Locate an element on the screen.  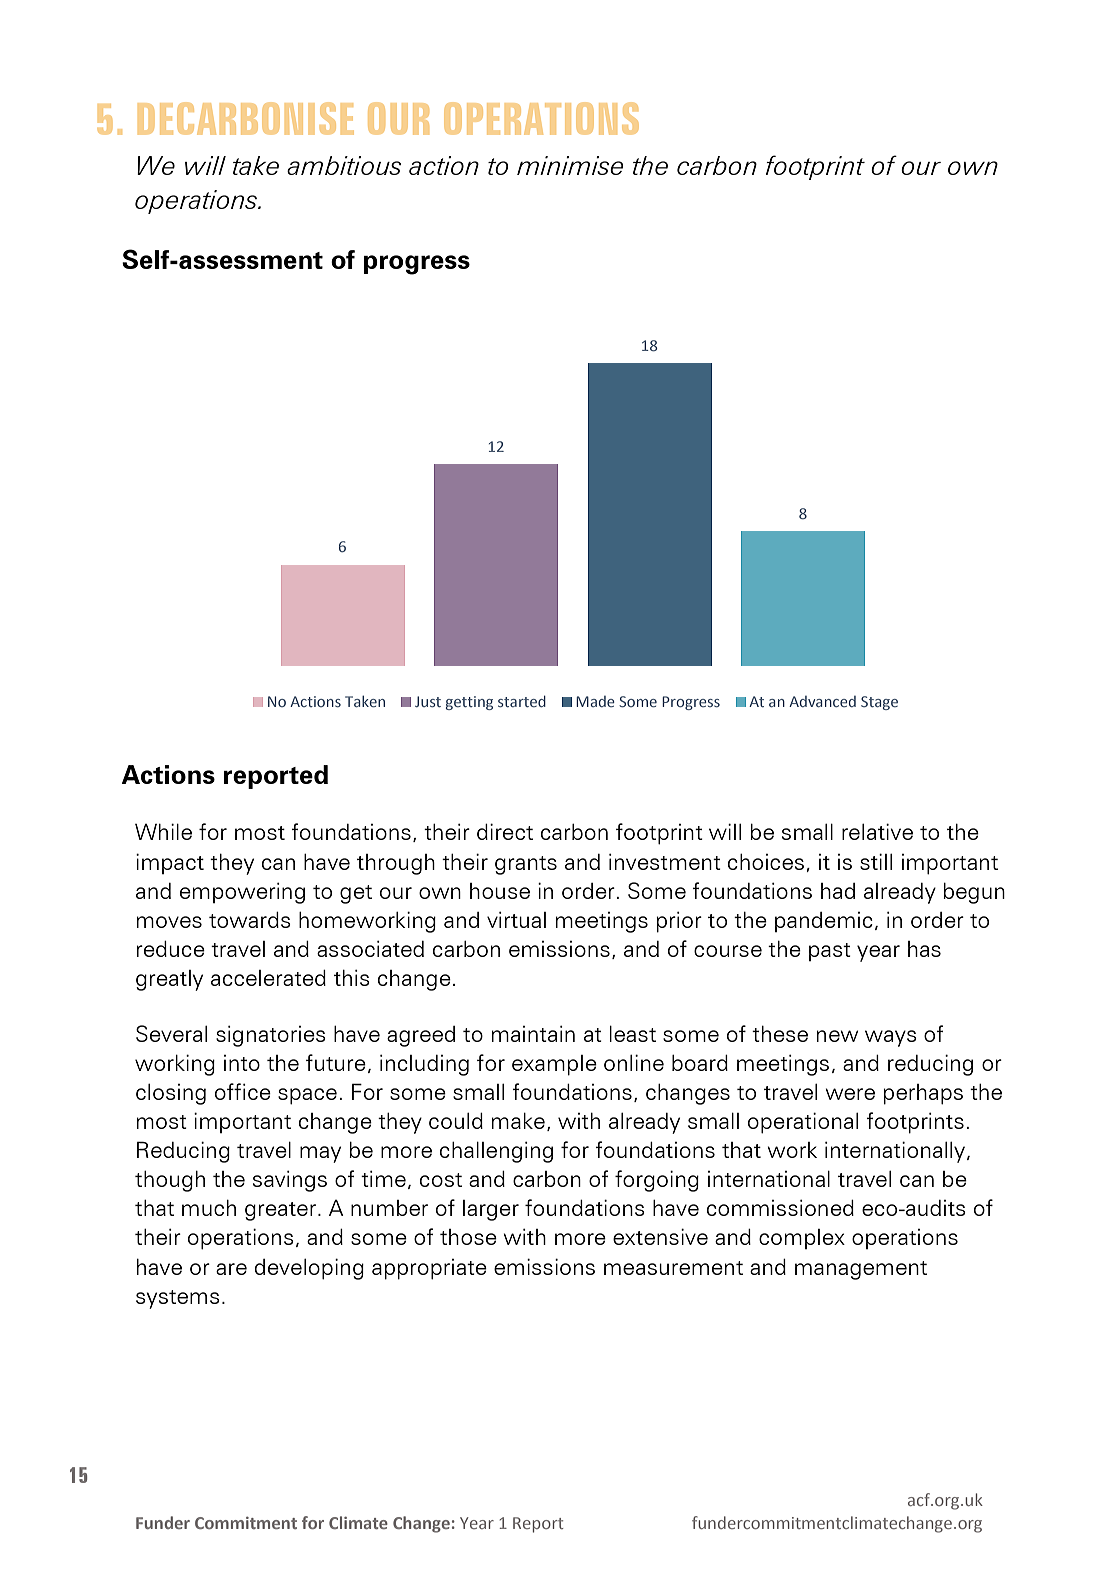
minimise is located at coordinates (570, 165).
